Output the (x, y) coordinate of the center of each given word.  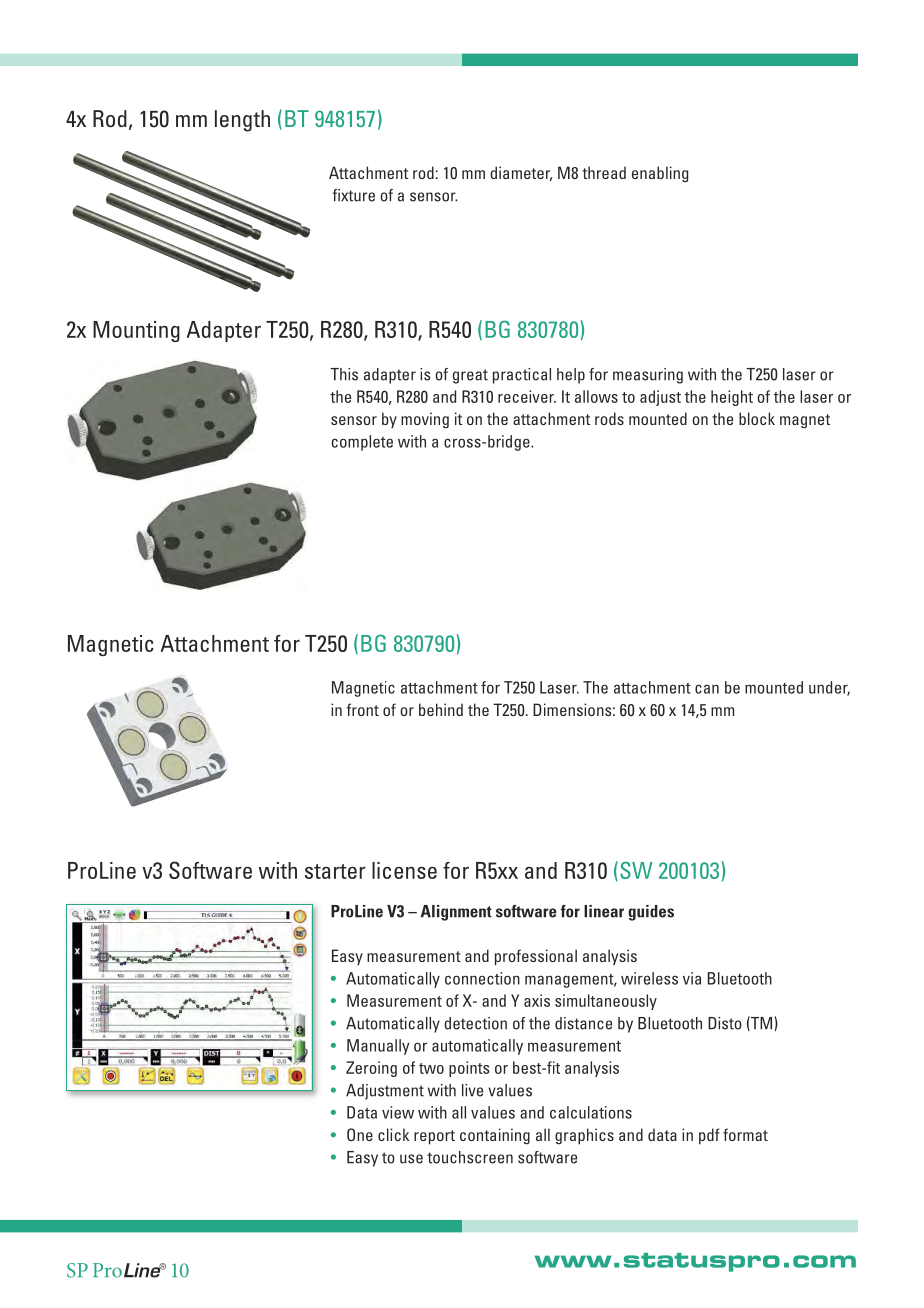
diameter (521, 173)
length (242, 121)
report (434, 1137)
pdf (709, 1136)
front (363, 709)
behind (441, 709)
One (360, 1134)
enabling (660, 174)
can (707, 689)
